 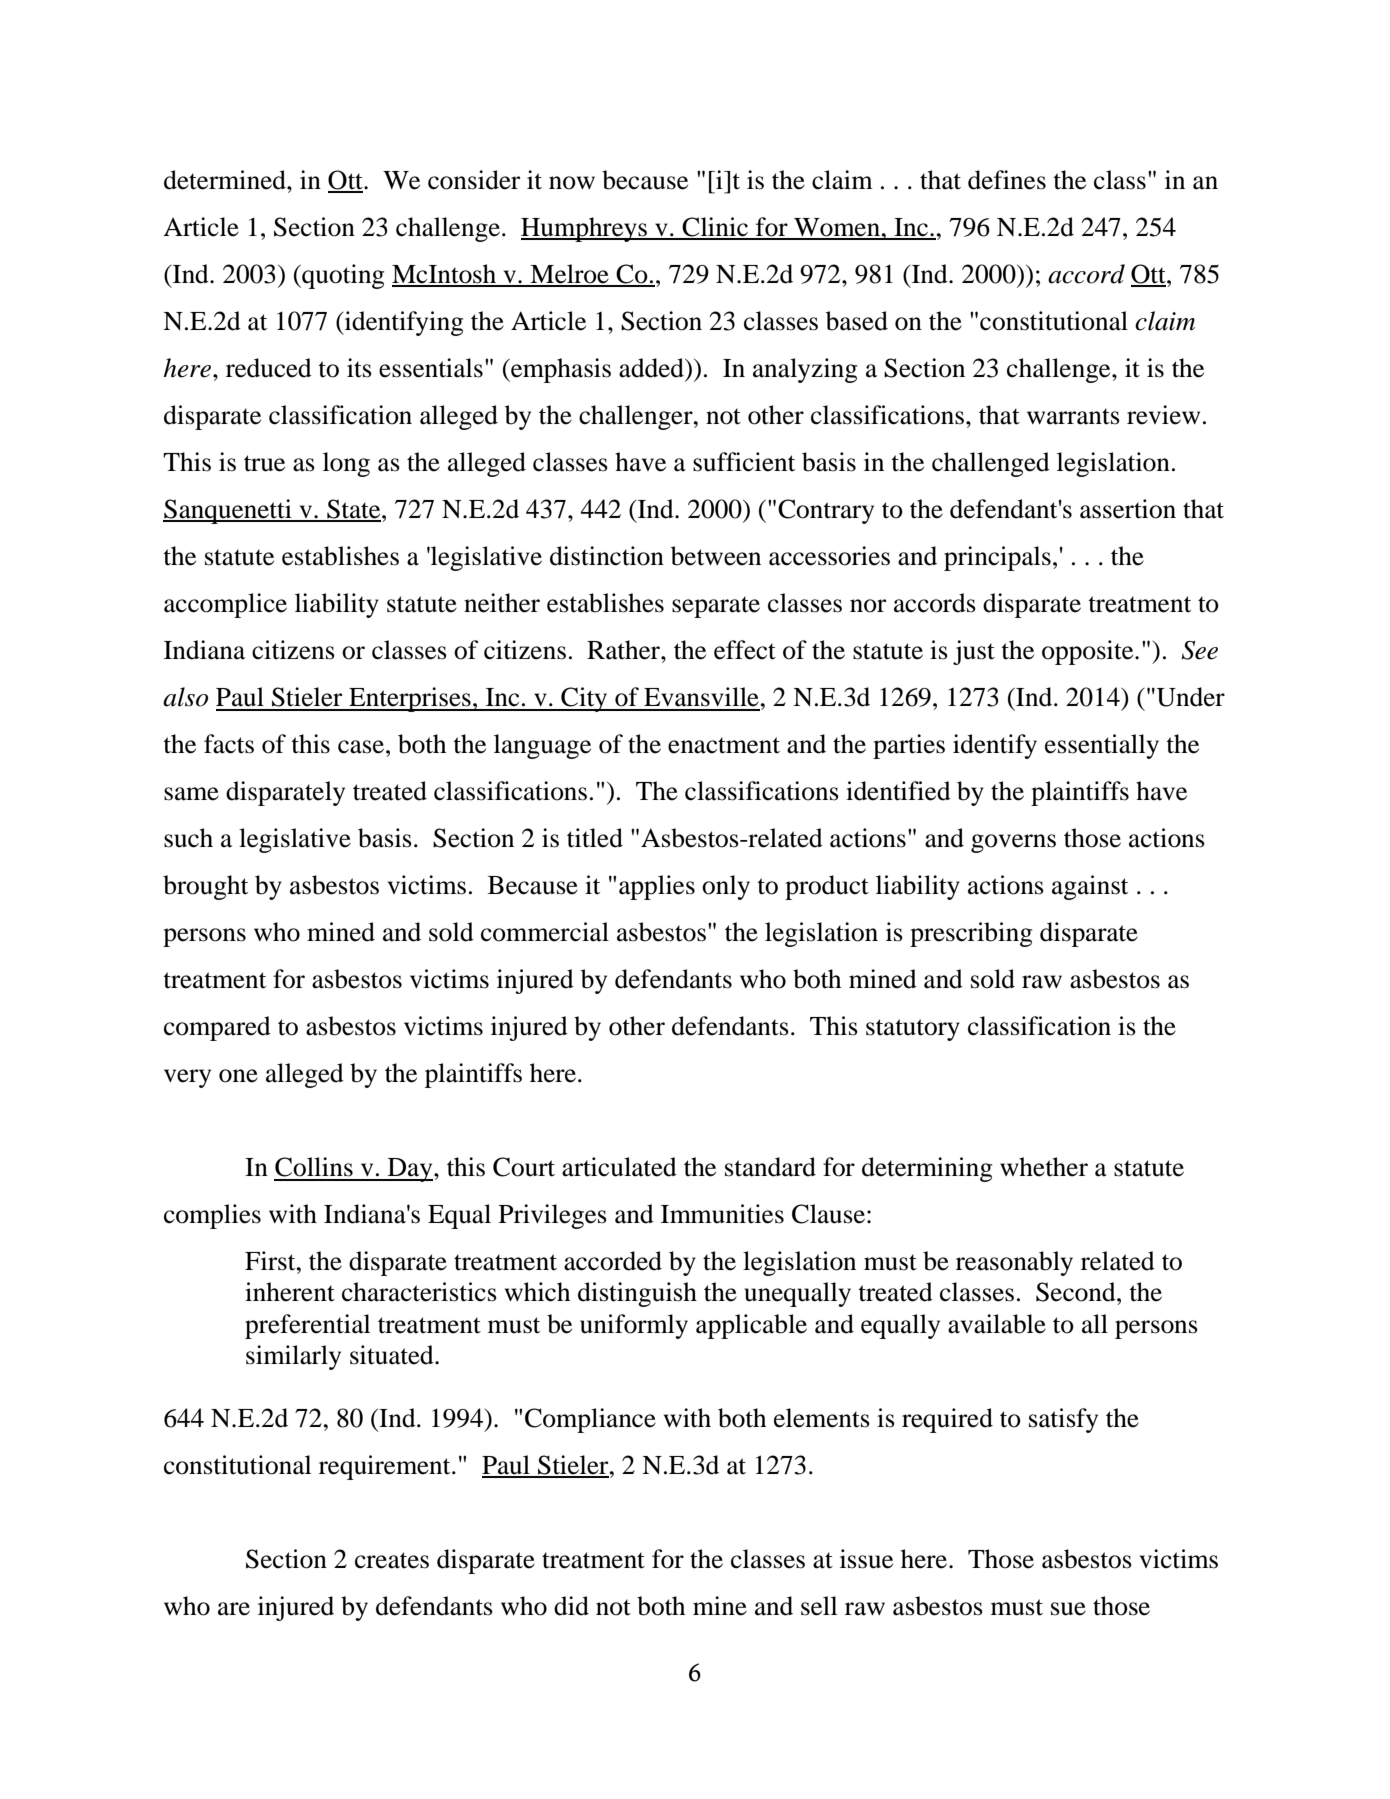 What do you see at coordinates (726, 887) in the screenshot?
I see `only` at bounding box center [726, 887].
